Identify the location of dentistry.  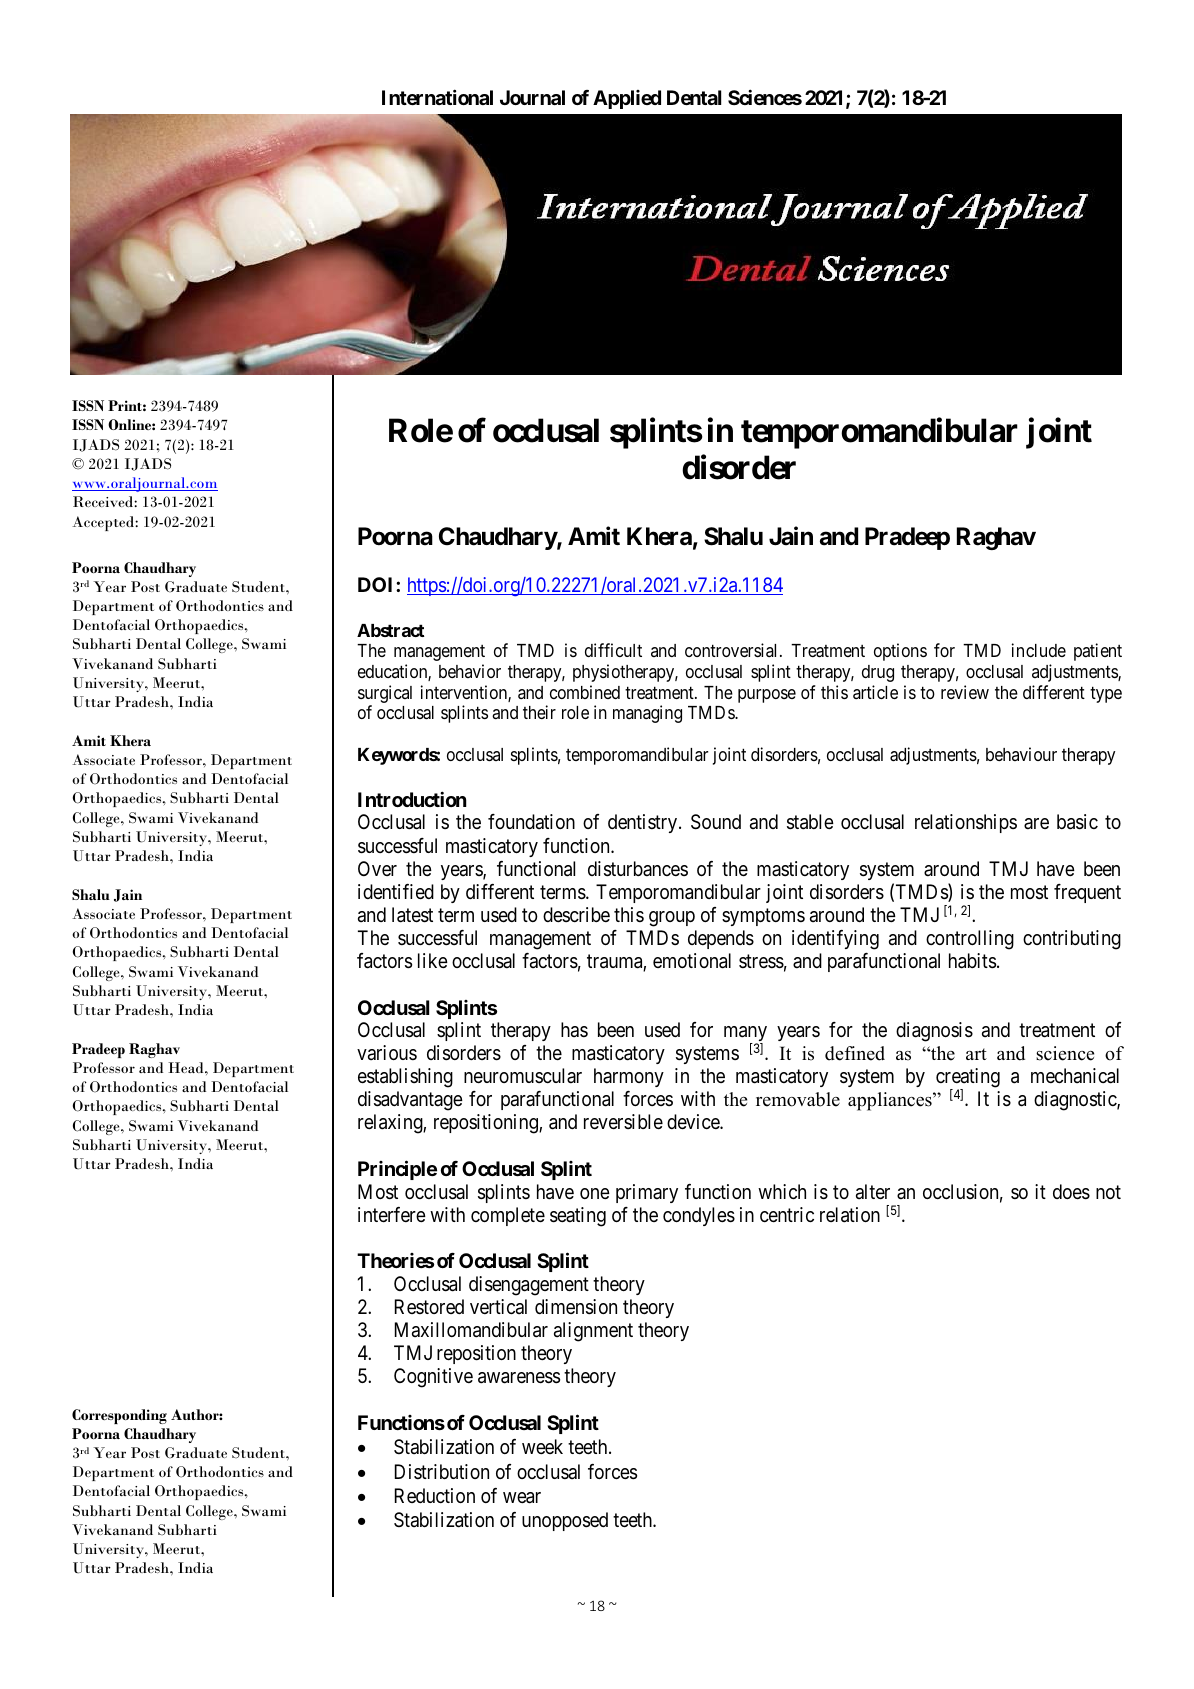
(644, 823).
